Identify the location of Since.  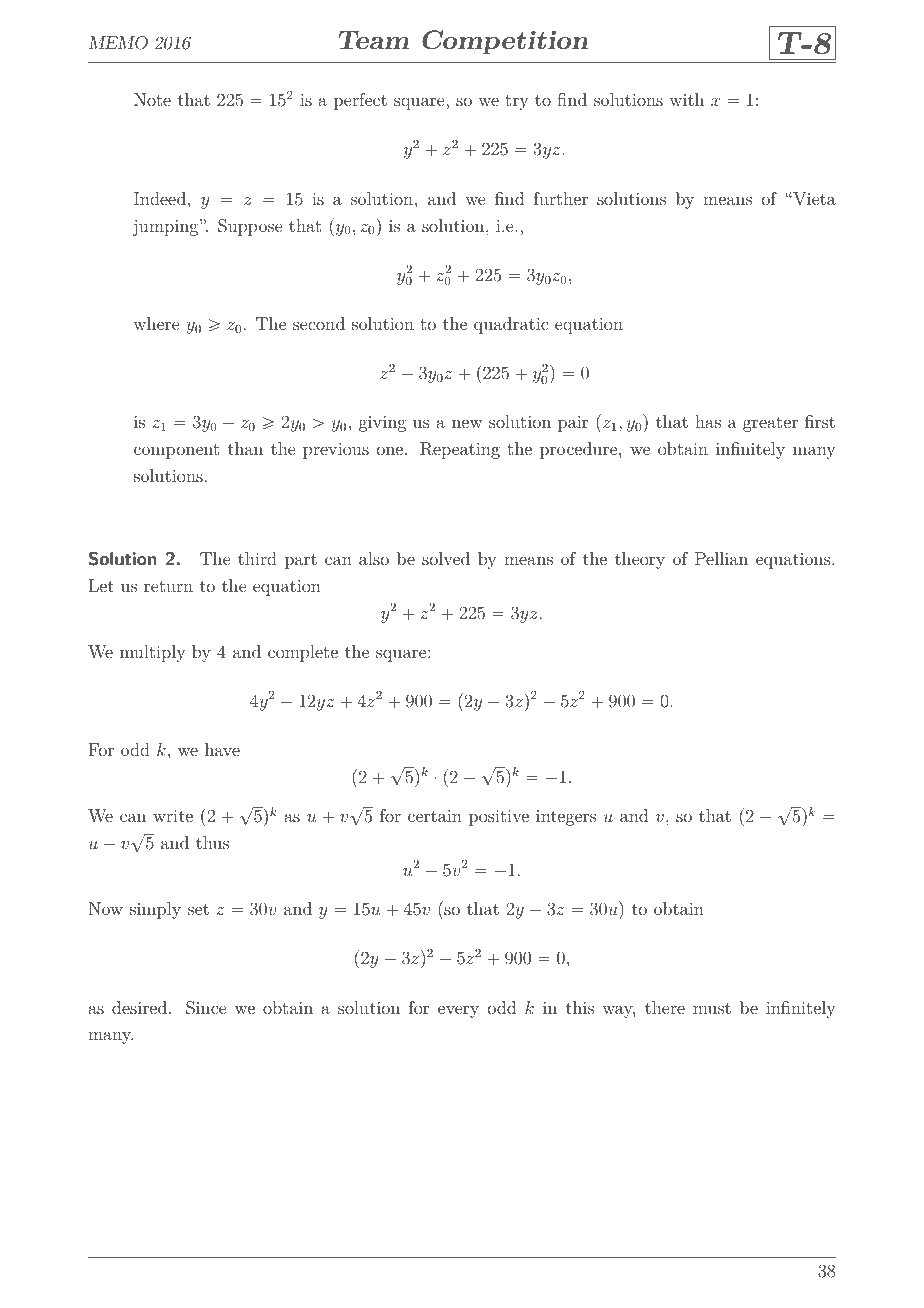
(206, 1008).
